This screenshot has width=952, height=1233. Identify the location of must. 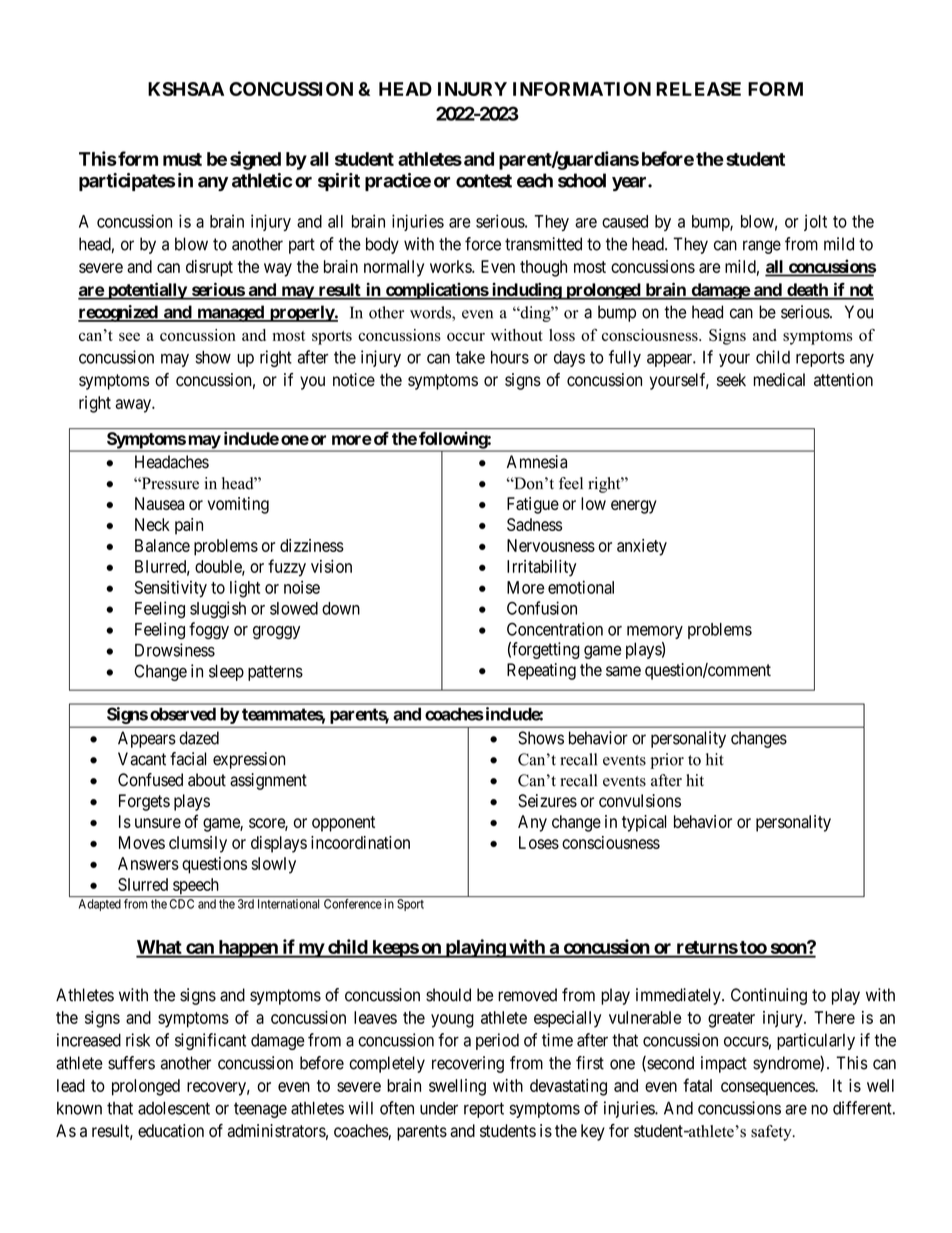
(182, 159).
